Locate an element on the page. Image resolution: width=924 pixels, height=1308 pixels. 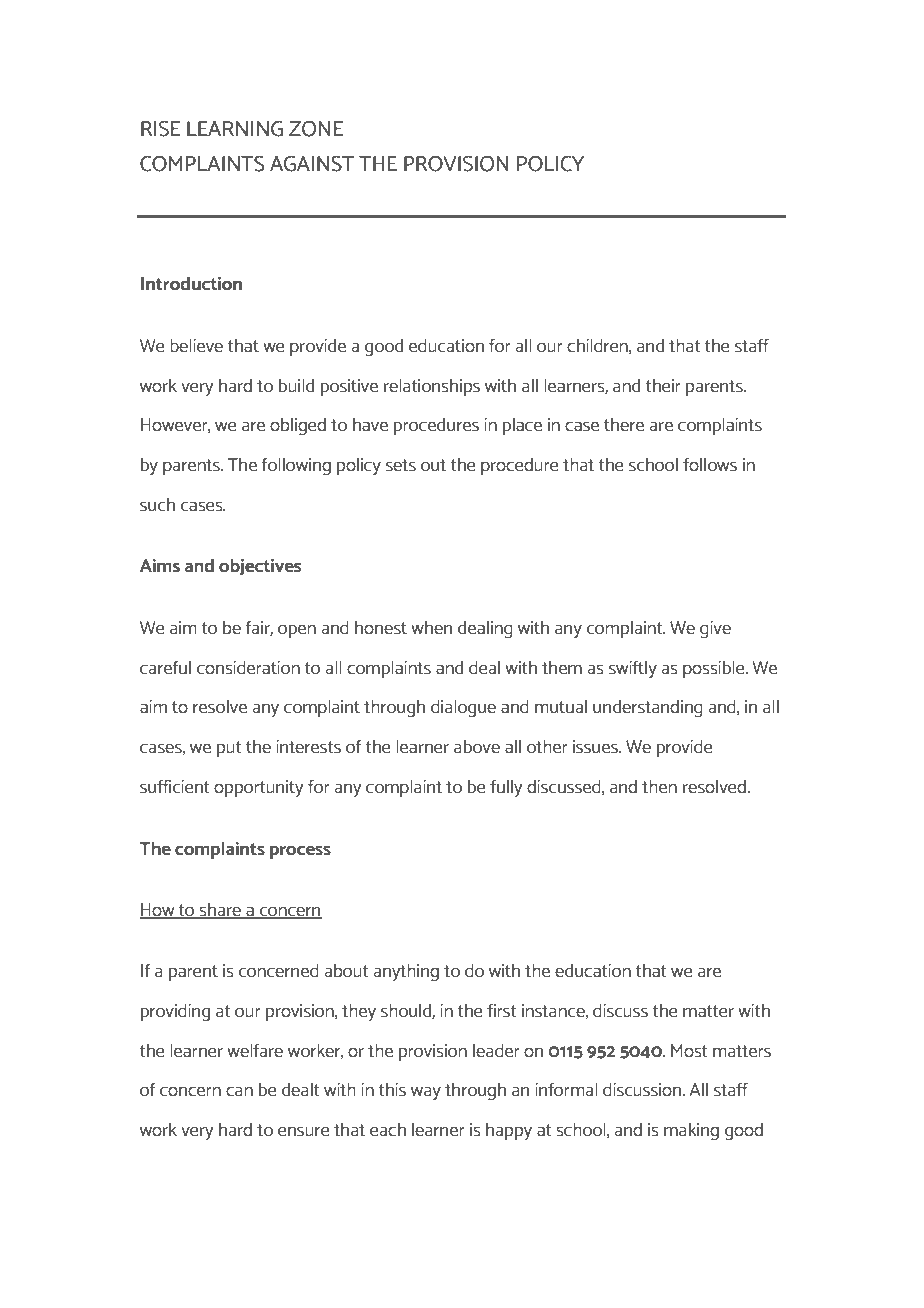
above is located at coordinates (477, 747).
